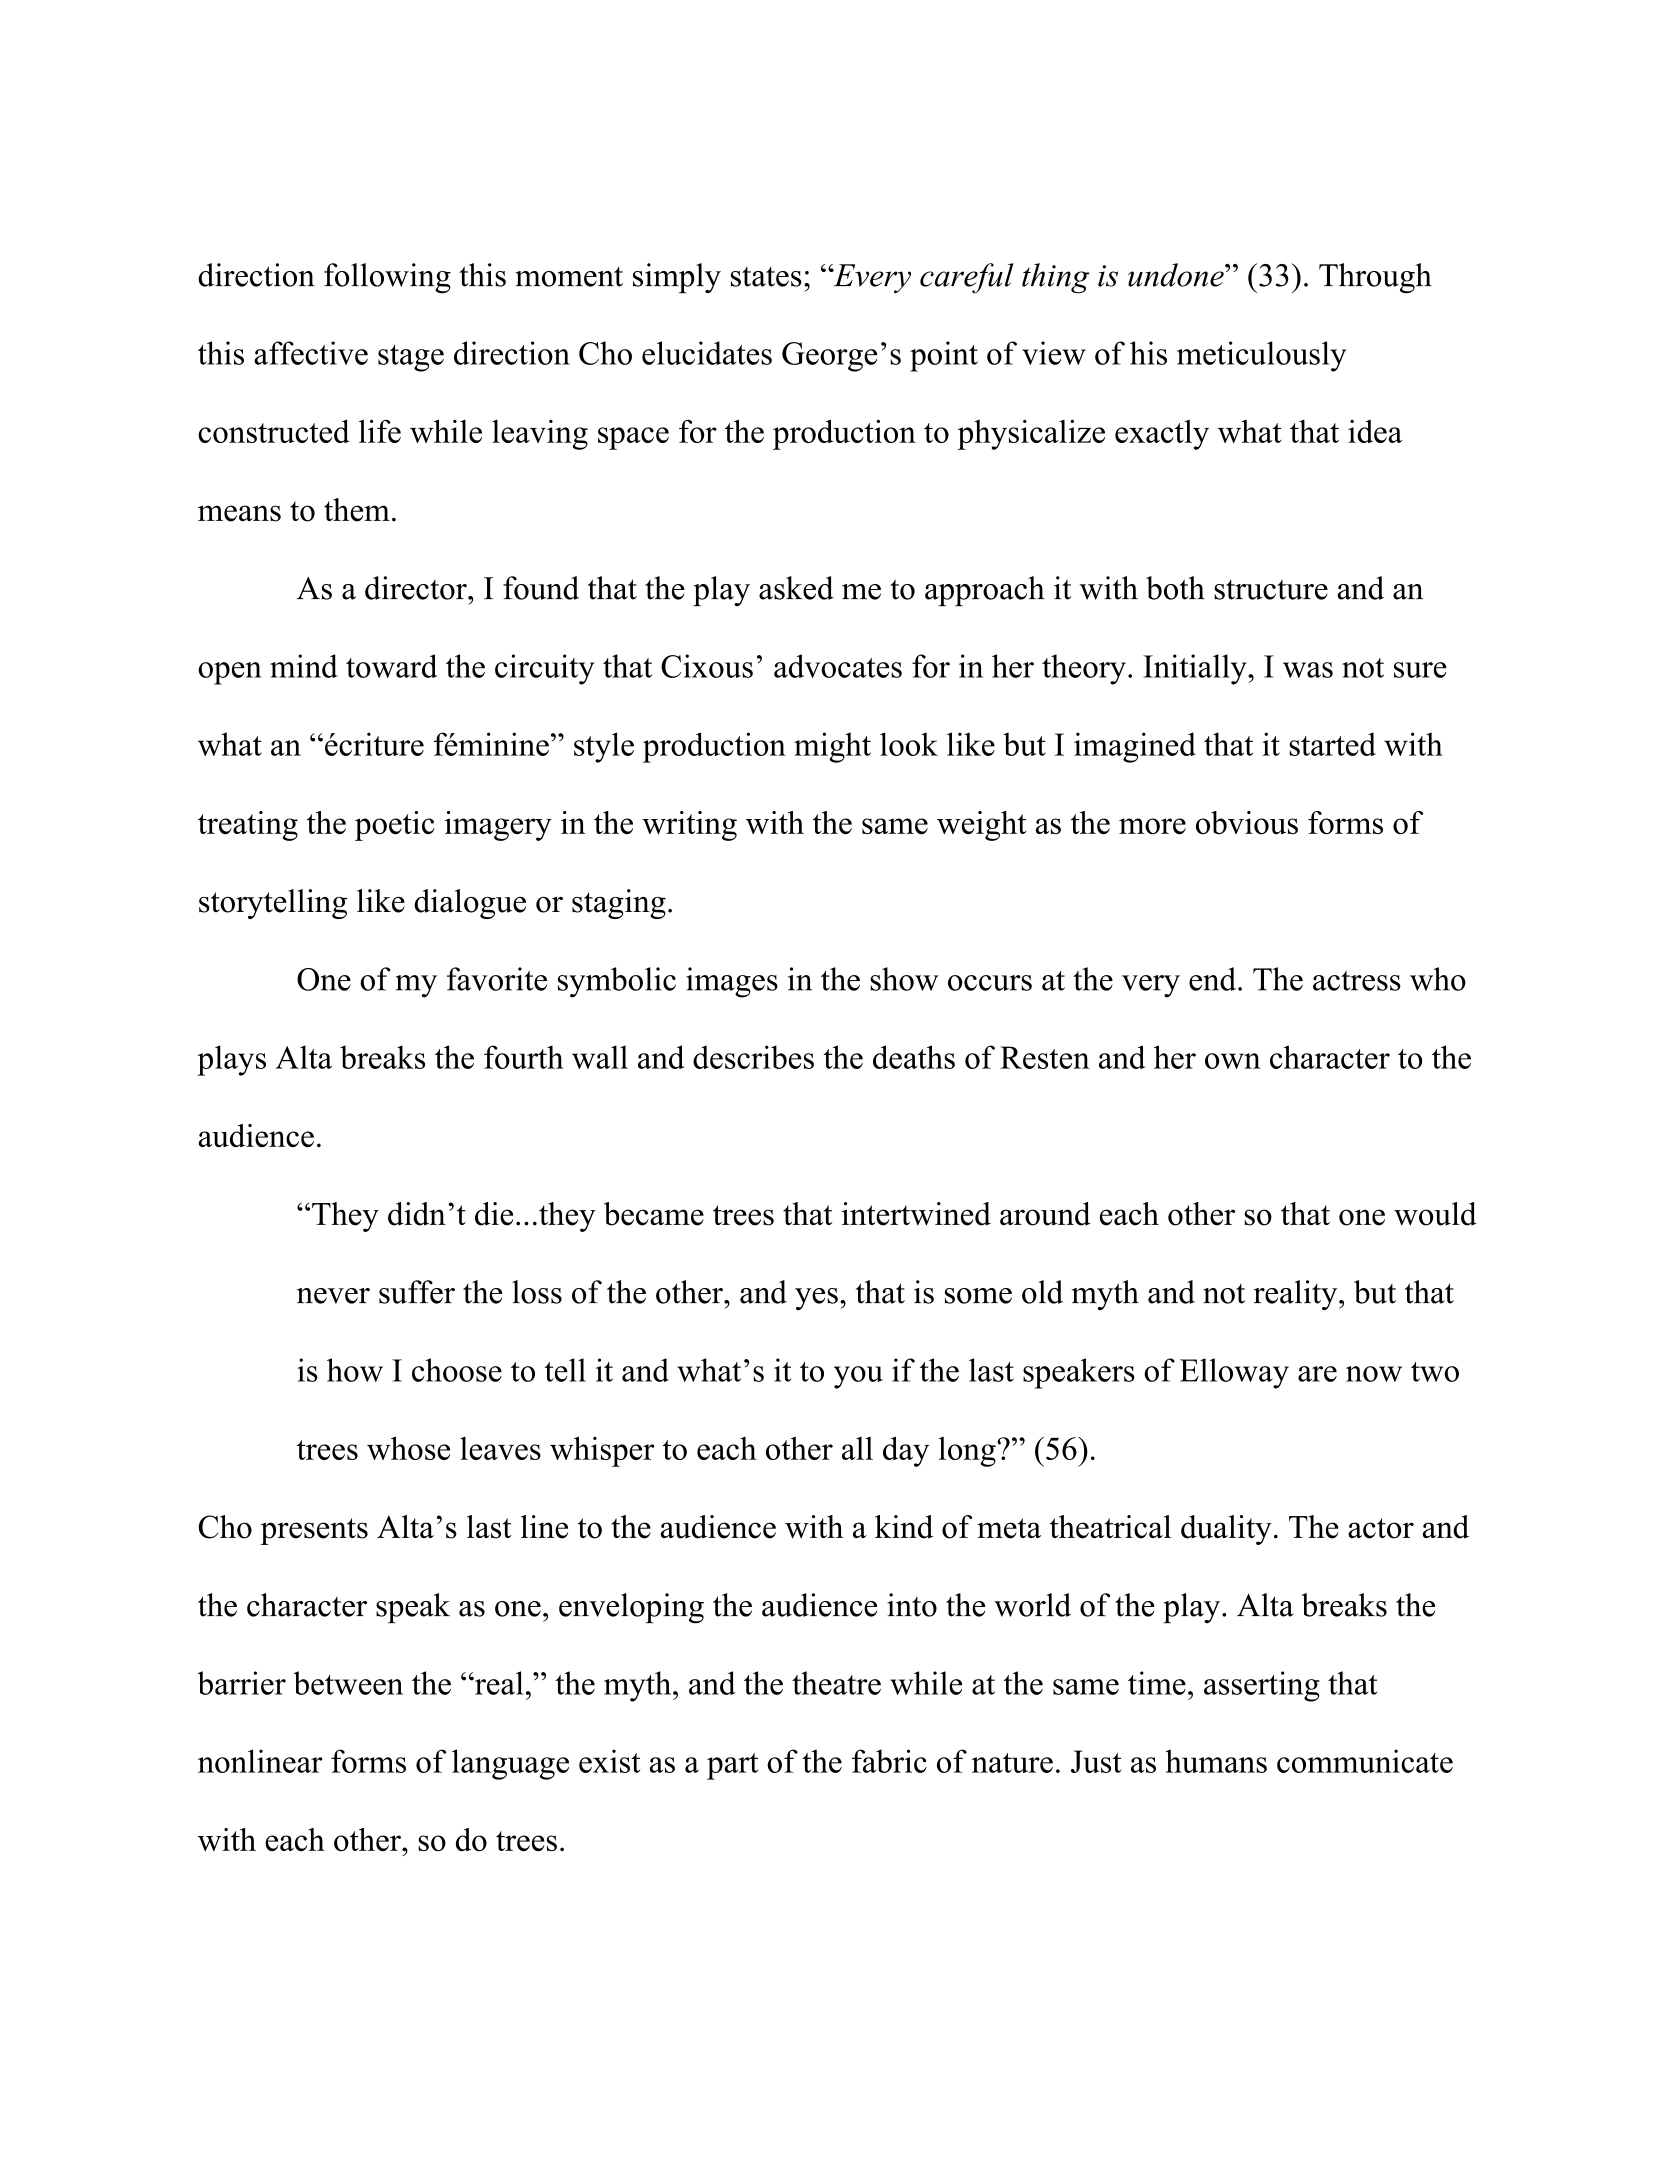 Image resolution: width=1680 pixels, height=2174 pixels. What do you see at coordinates (1261, 356) in the screenshot?
I see `meticulously` at bounding box center [1261, 356].
